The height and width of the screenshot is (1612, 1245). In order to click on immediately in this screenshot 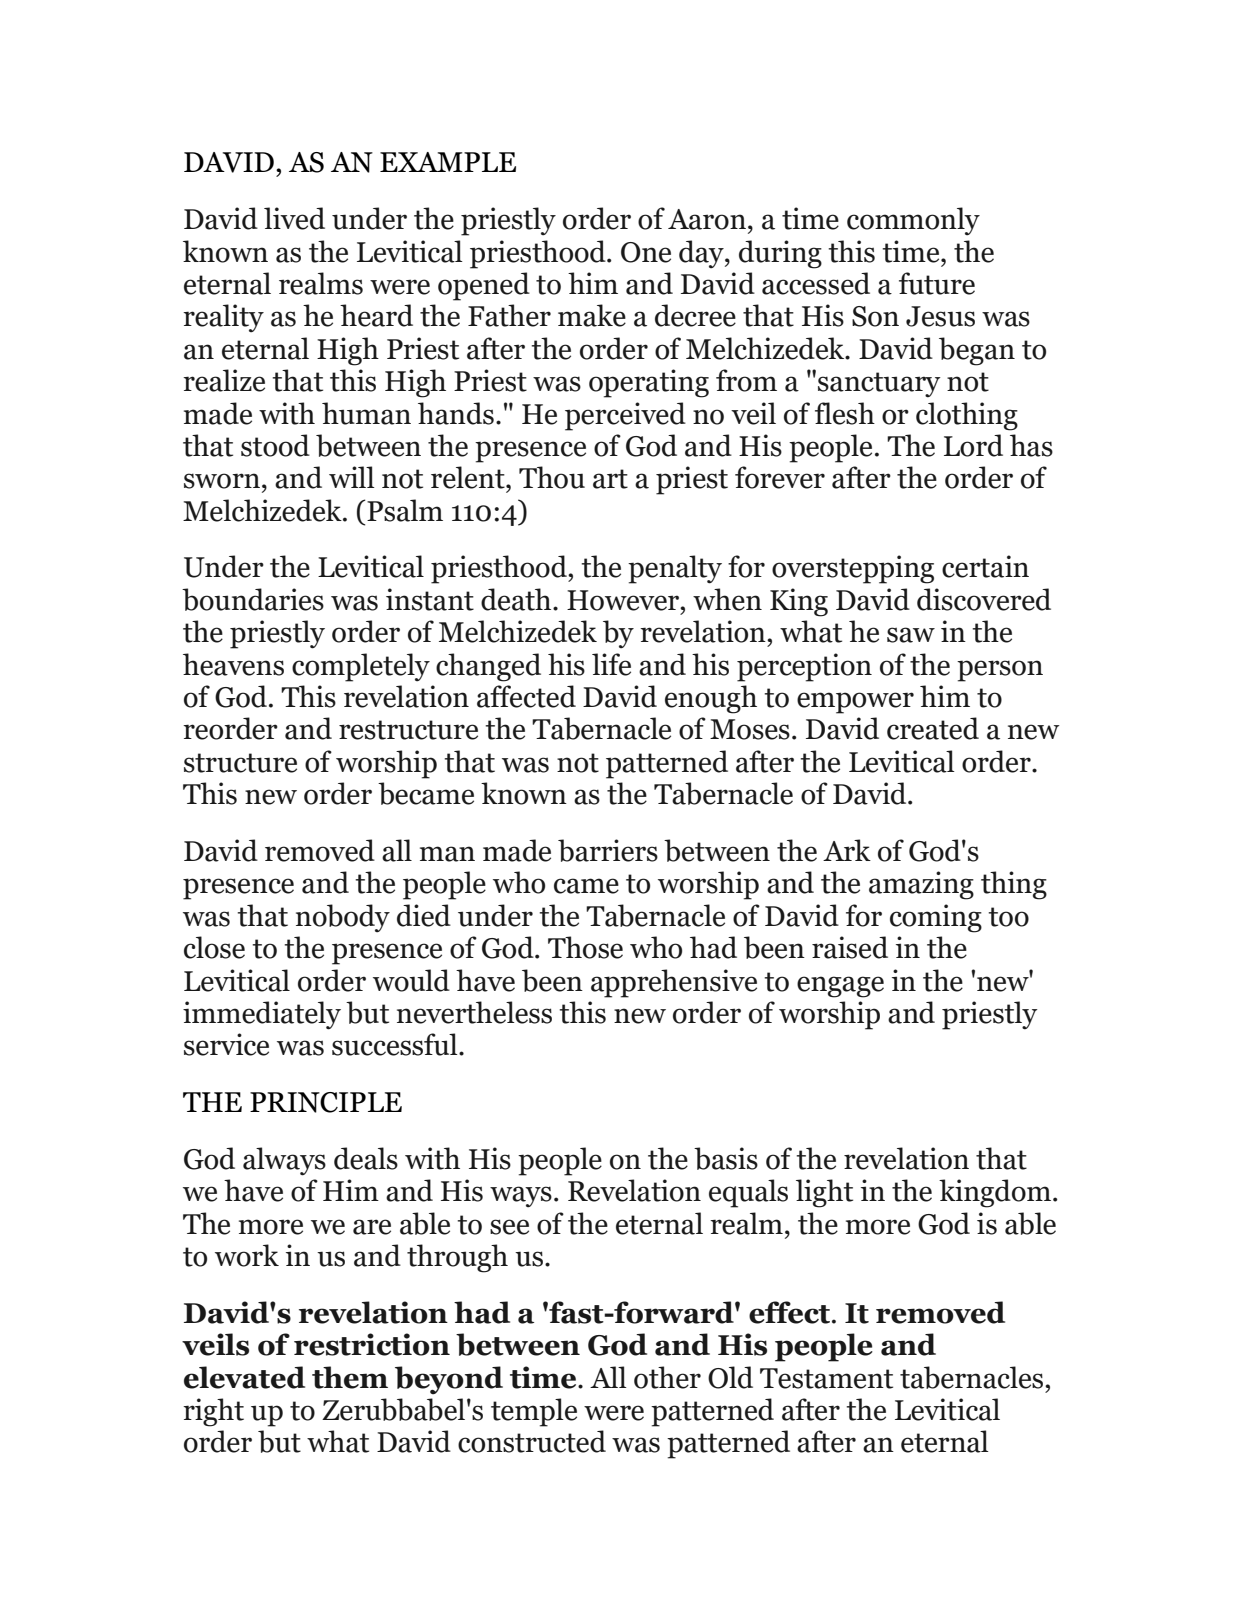, I will do `click(262, 1015)`.
